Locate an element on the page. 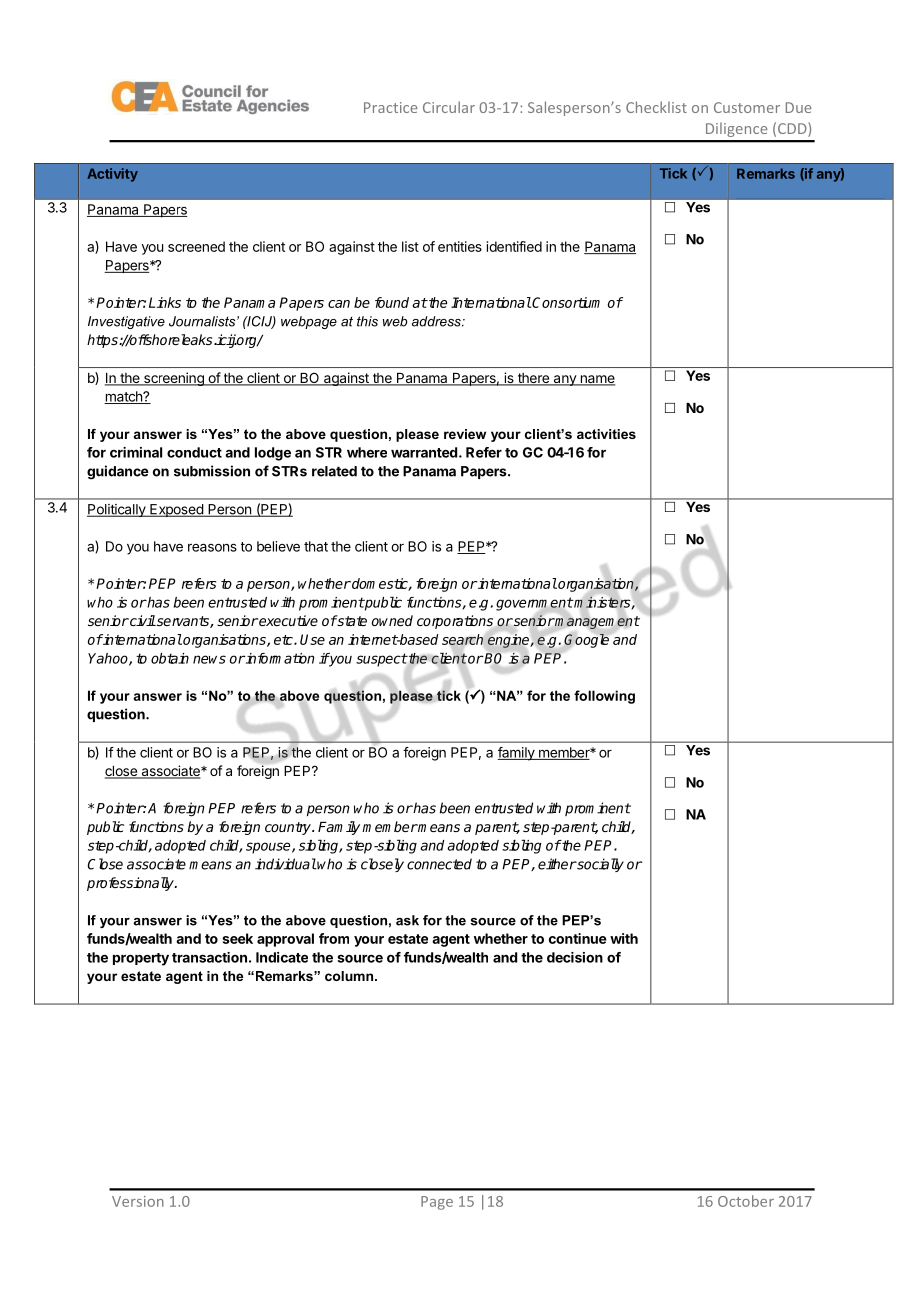  Customer is located at coordinates (747, 107).
